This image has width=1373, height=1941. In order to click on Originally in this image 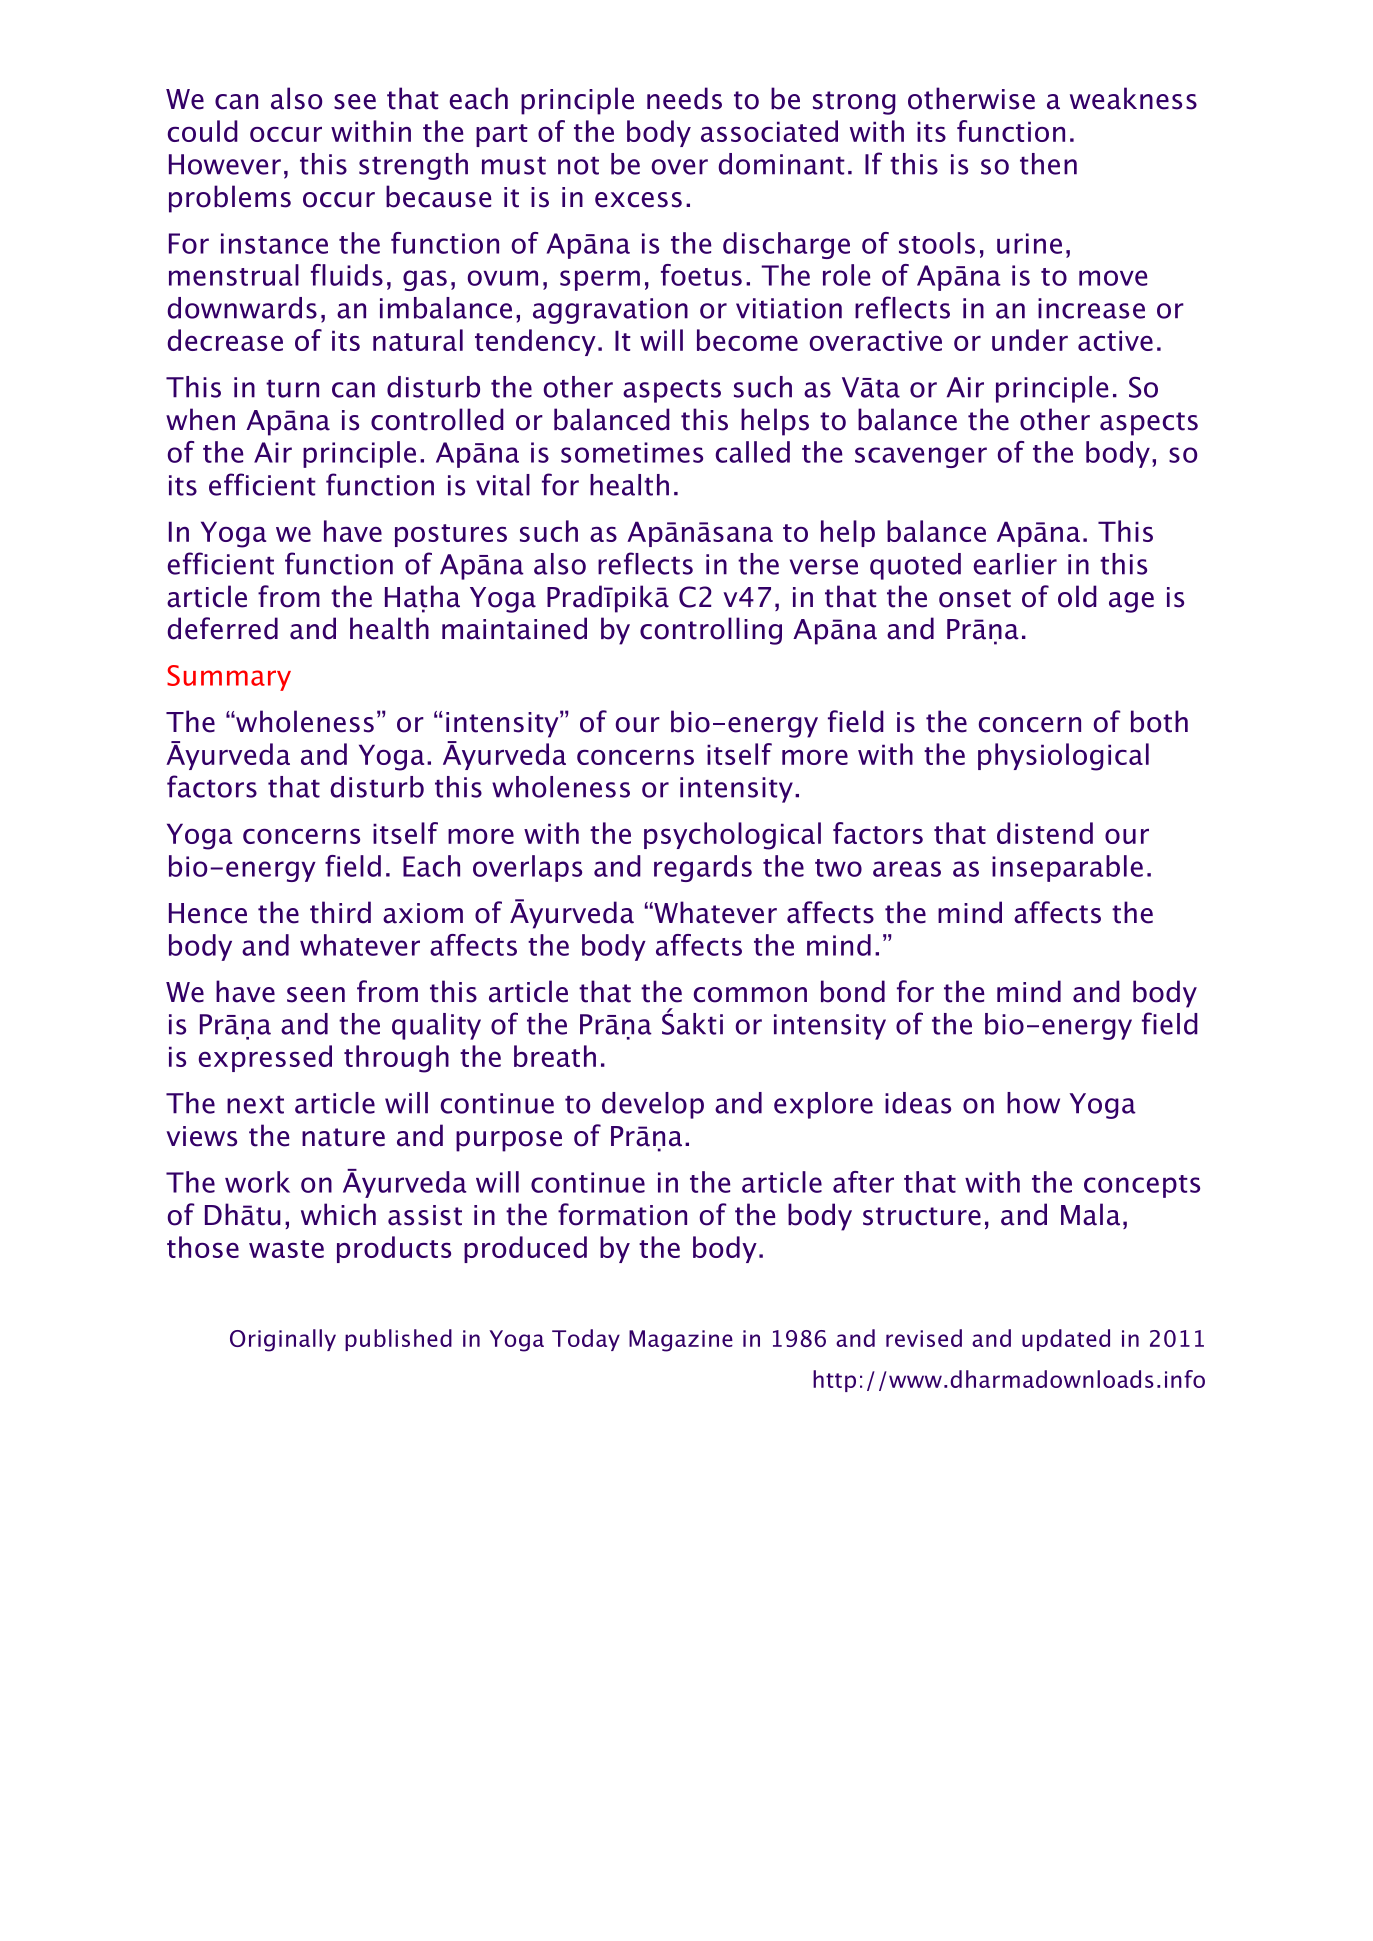, I will do `click(283, 1340)`.
